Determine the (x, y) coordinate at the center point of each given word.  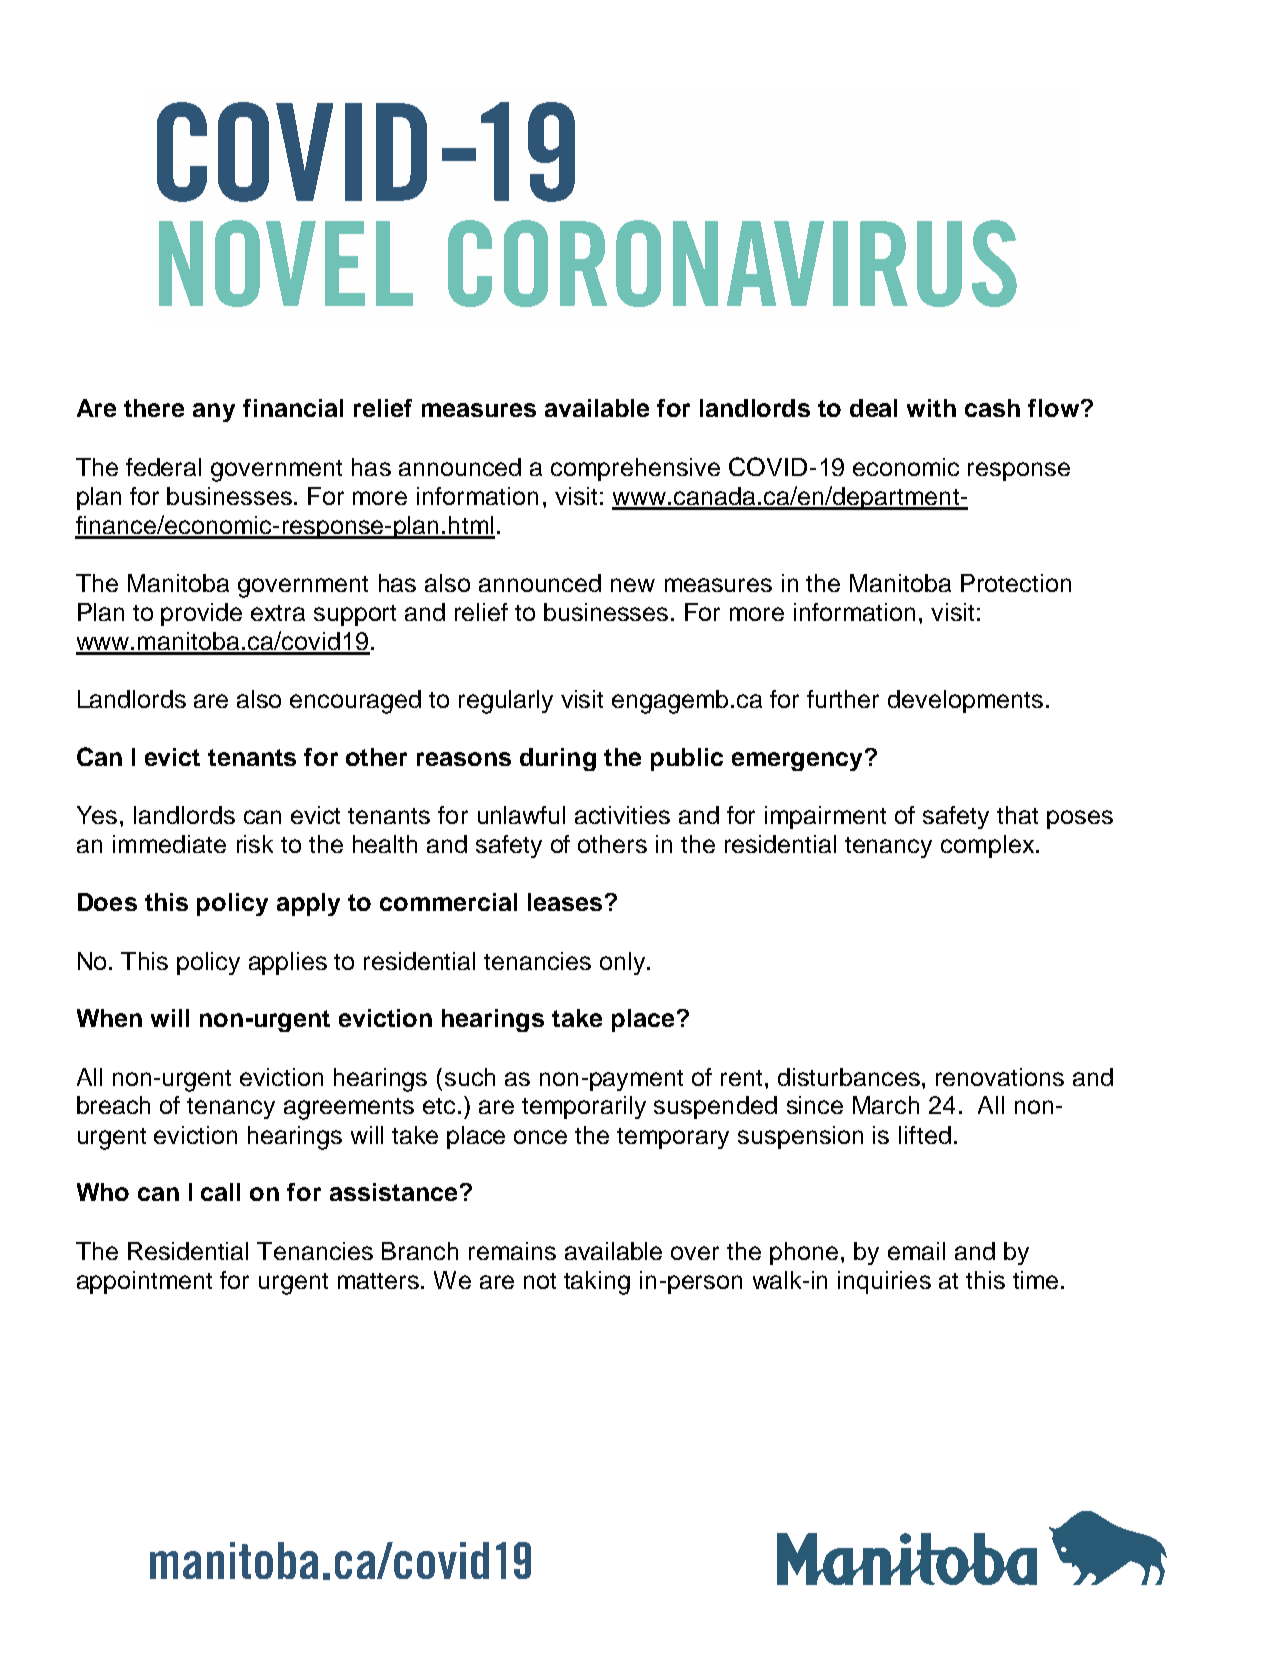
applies (288, 963)
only (624, 963)
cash (992, 408)
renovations (1000, 1077)
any (214, 412)
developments (965, 701)
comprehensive (635, 469)
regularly (506, 702)
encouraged (355, 702)
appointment (144, 1282)
